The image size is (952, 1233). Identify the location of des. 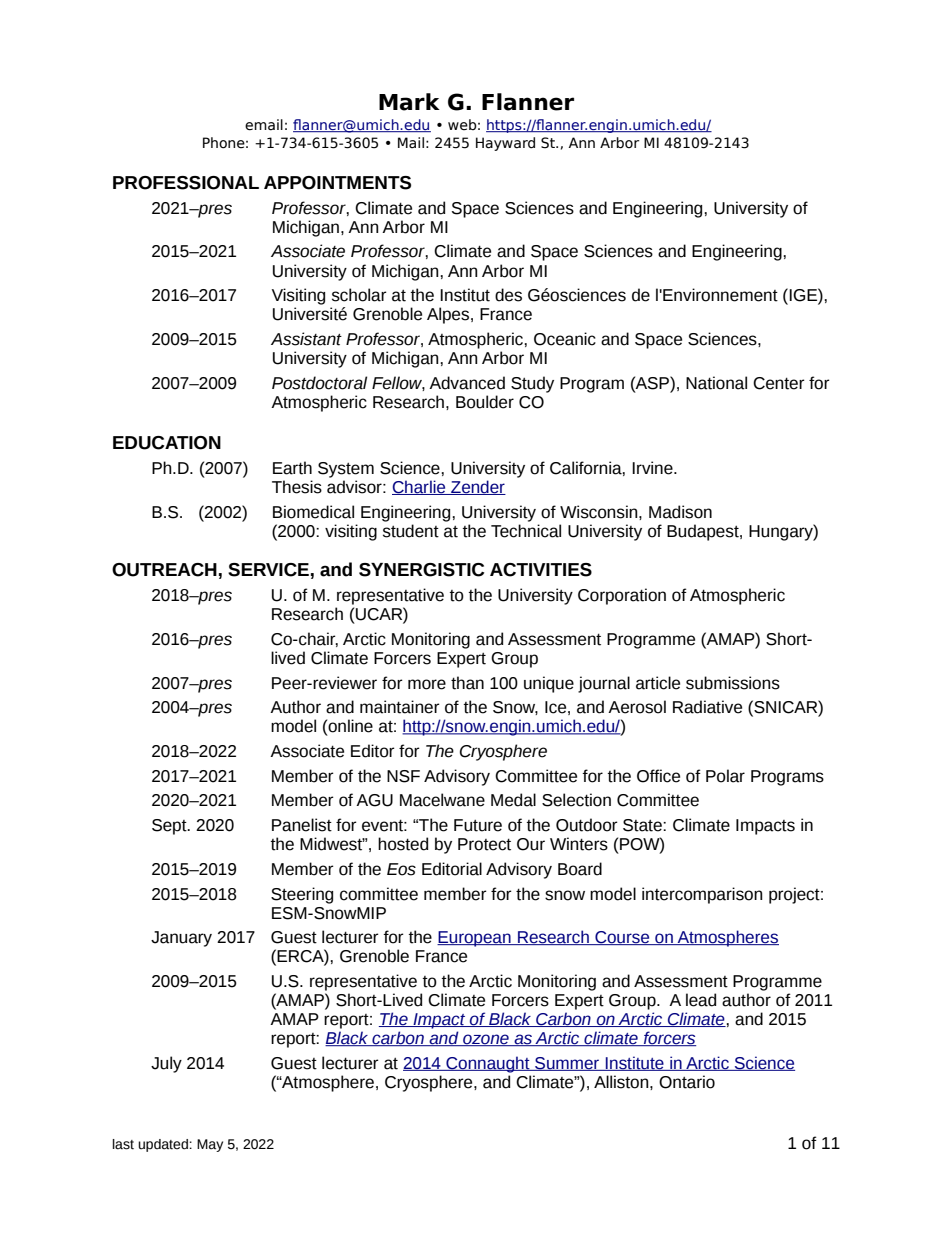
(508, 295).
